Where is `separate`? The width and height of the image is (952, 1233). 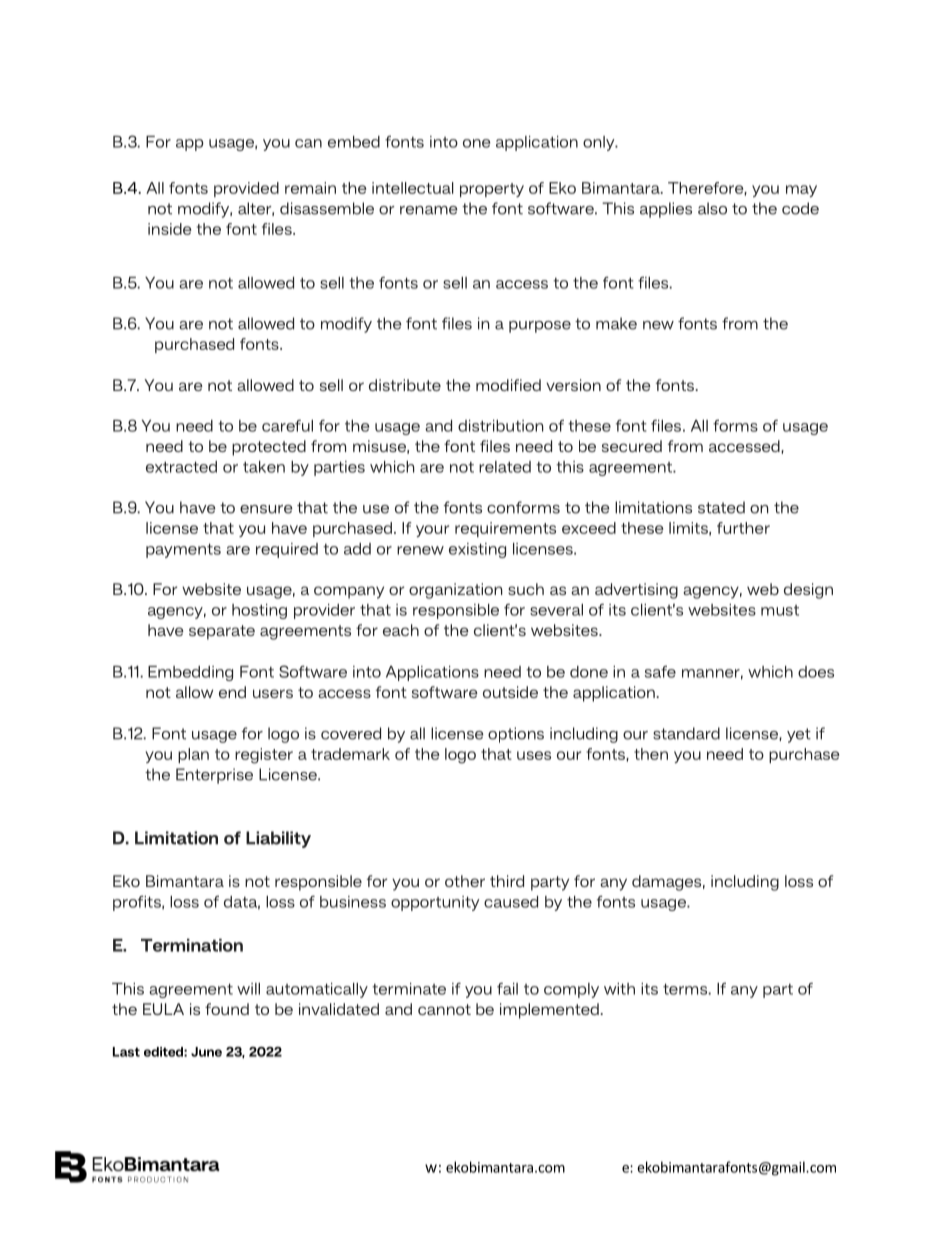 separate is located at coordinates (222, 632).
